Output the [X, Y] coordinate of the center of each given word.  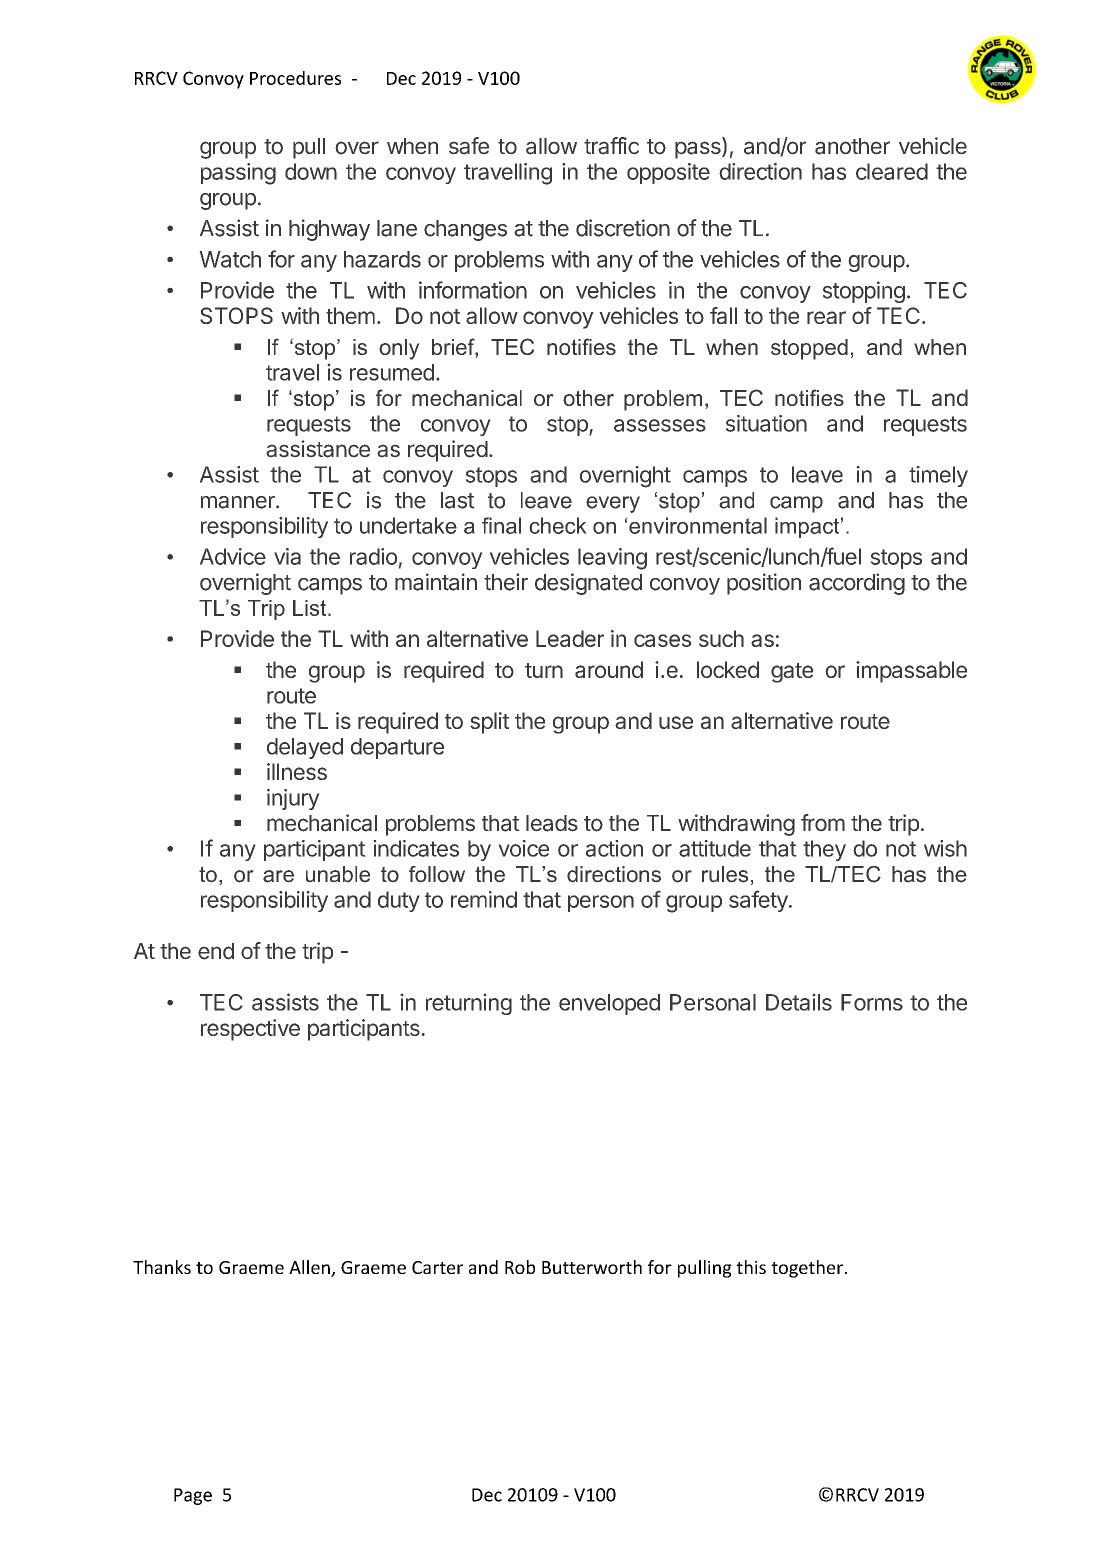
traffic [611, 146]
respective [250, 1030]
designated [588, 584]
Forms [872, 1002]
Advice [233, 556]
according [857, 584]
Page [193, 1496]
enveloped [609, 1004]
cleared [892, 171]
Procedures [295, 78]
